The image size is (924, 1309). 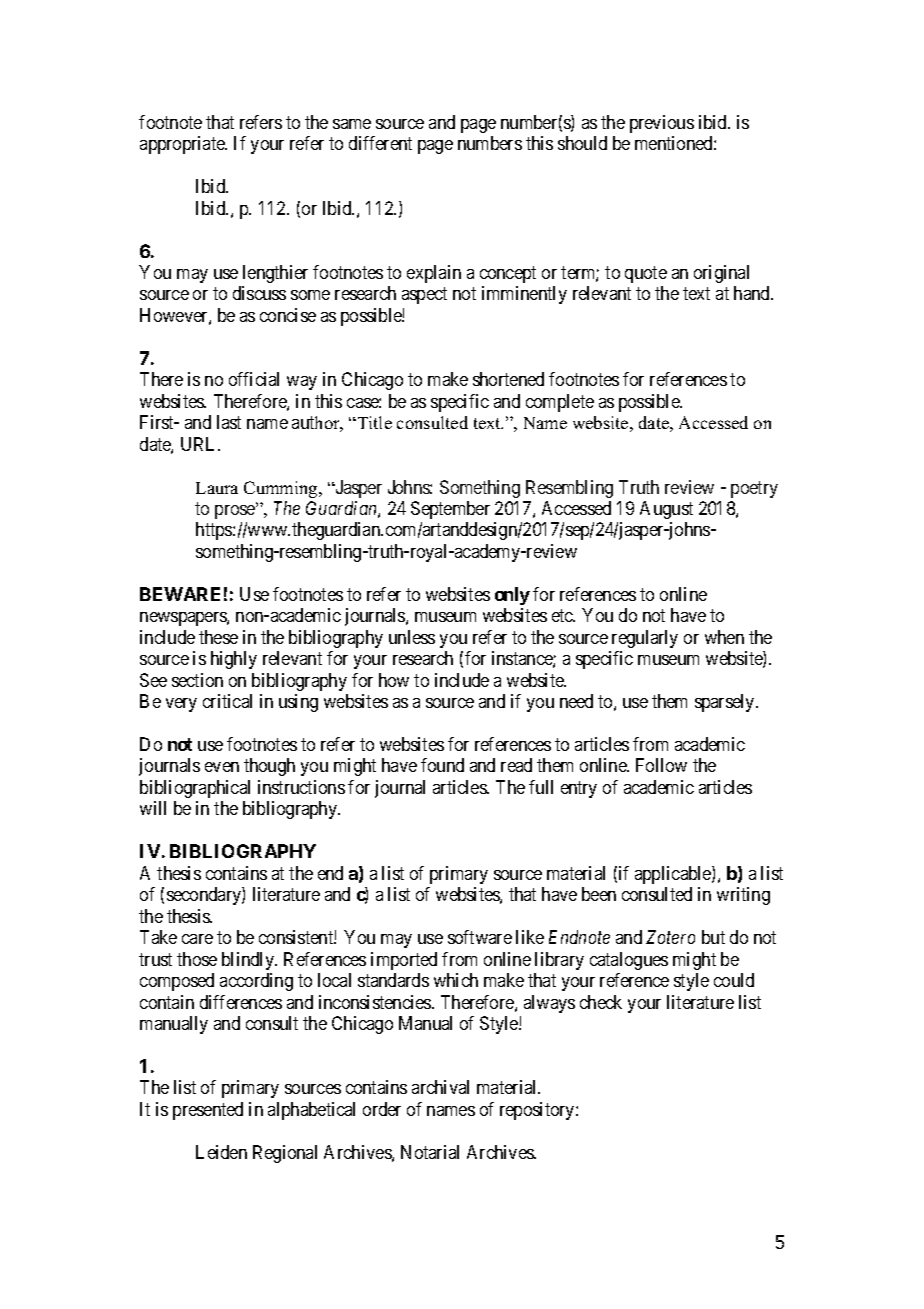 I want to click on presented, so click(x=208, y=1111).
